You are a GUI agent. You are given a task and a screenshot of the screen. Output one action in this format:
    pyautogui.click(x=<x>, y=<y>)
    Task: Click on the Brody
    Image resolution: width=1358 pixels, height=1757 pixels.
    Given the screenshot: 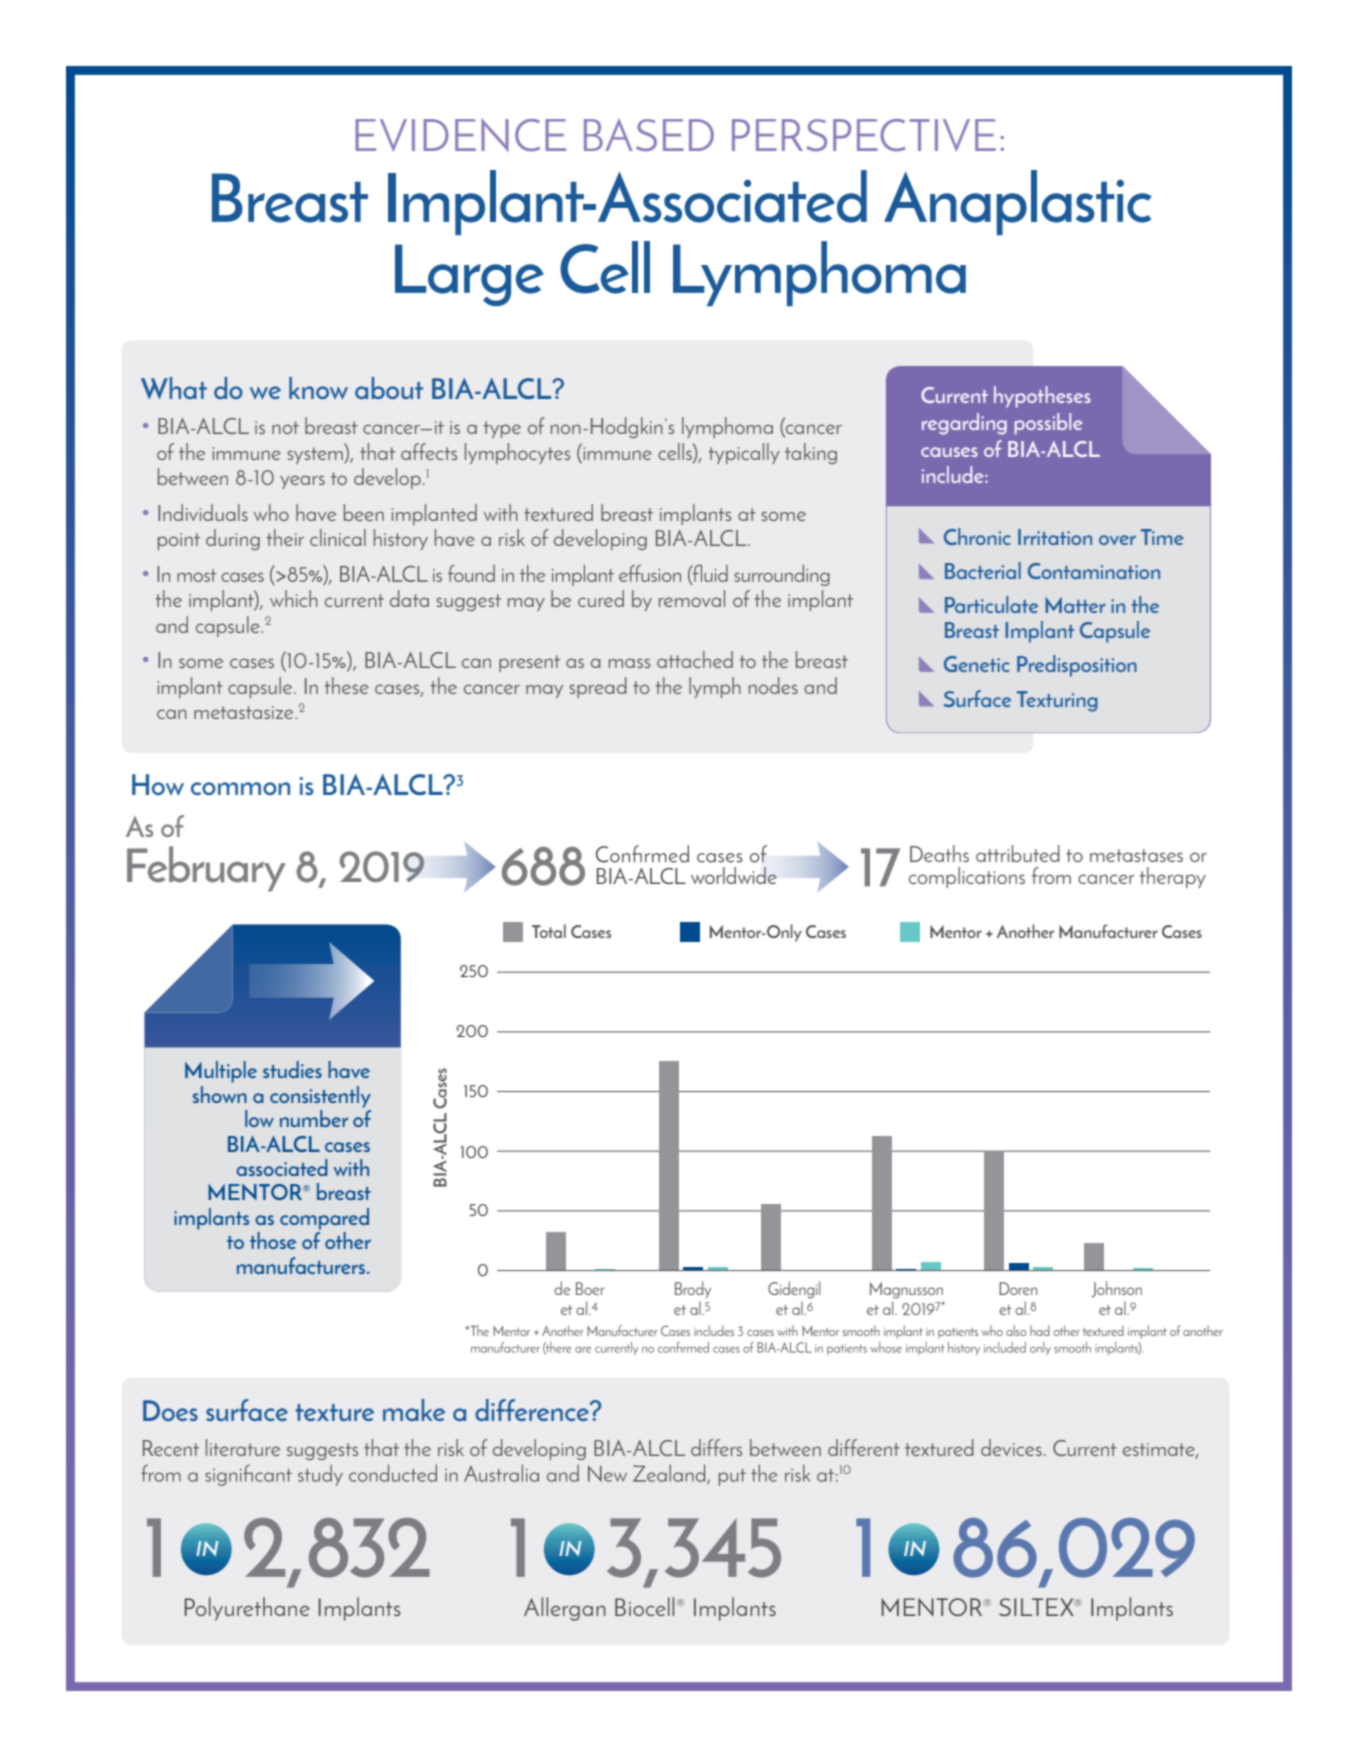 What is the action you would take?
    pyautogui.click(x=693, y=1289)
